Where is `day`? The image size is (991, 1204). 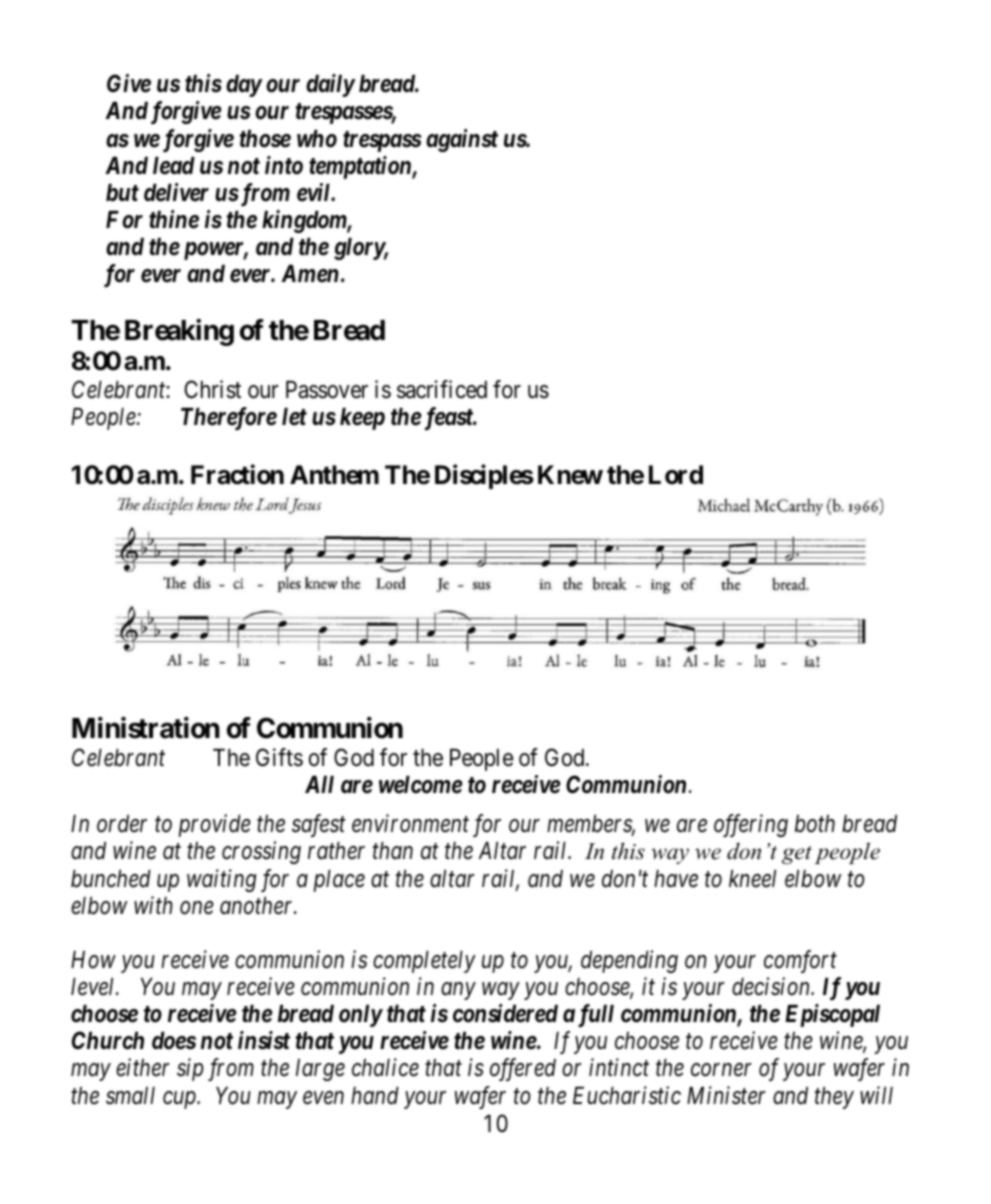 day is located at coordinates (244, 86).
